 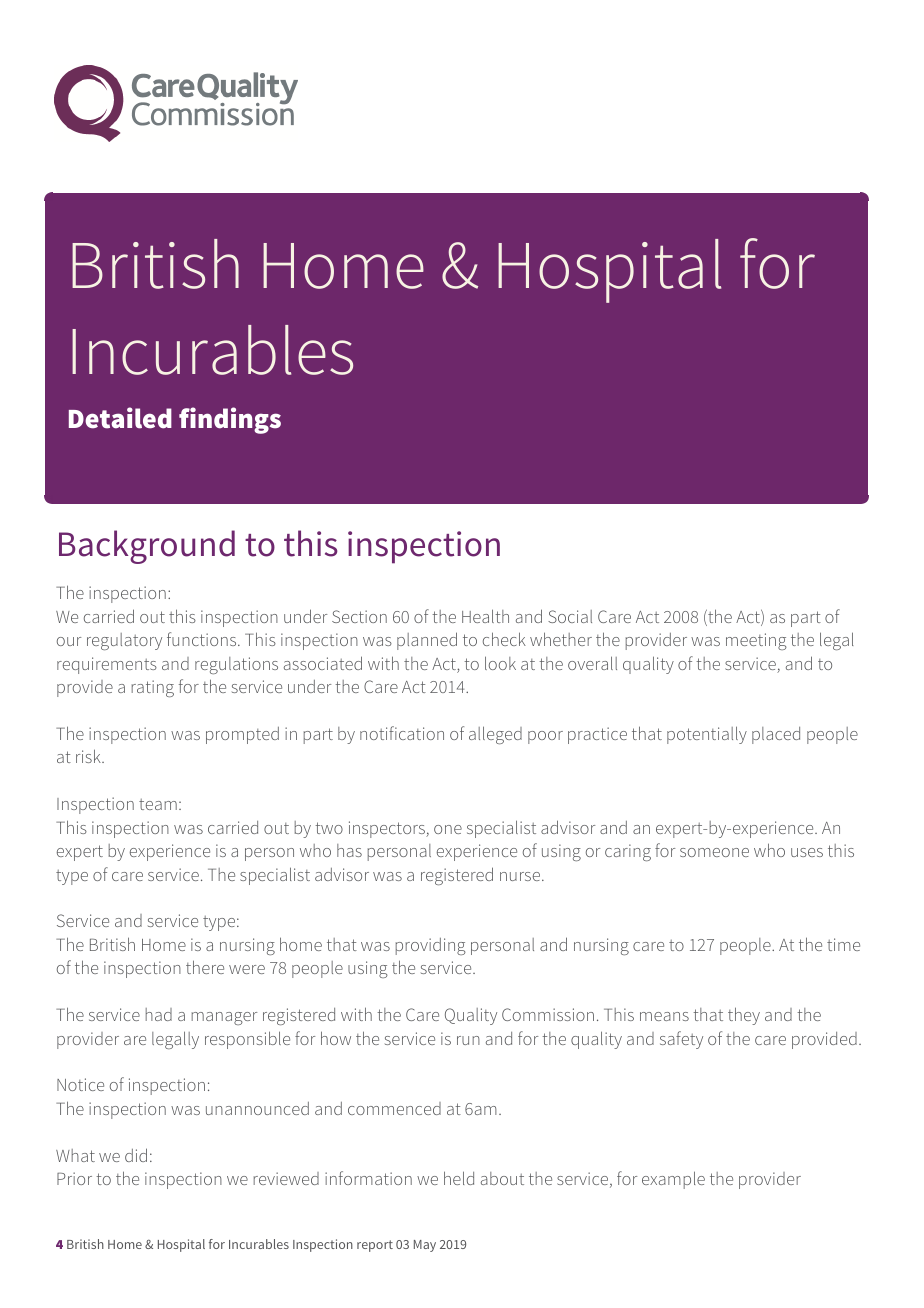 I want to click on someone, so click(x=714, y=852).
